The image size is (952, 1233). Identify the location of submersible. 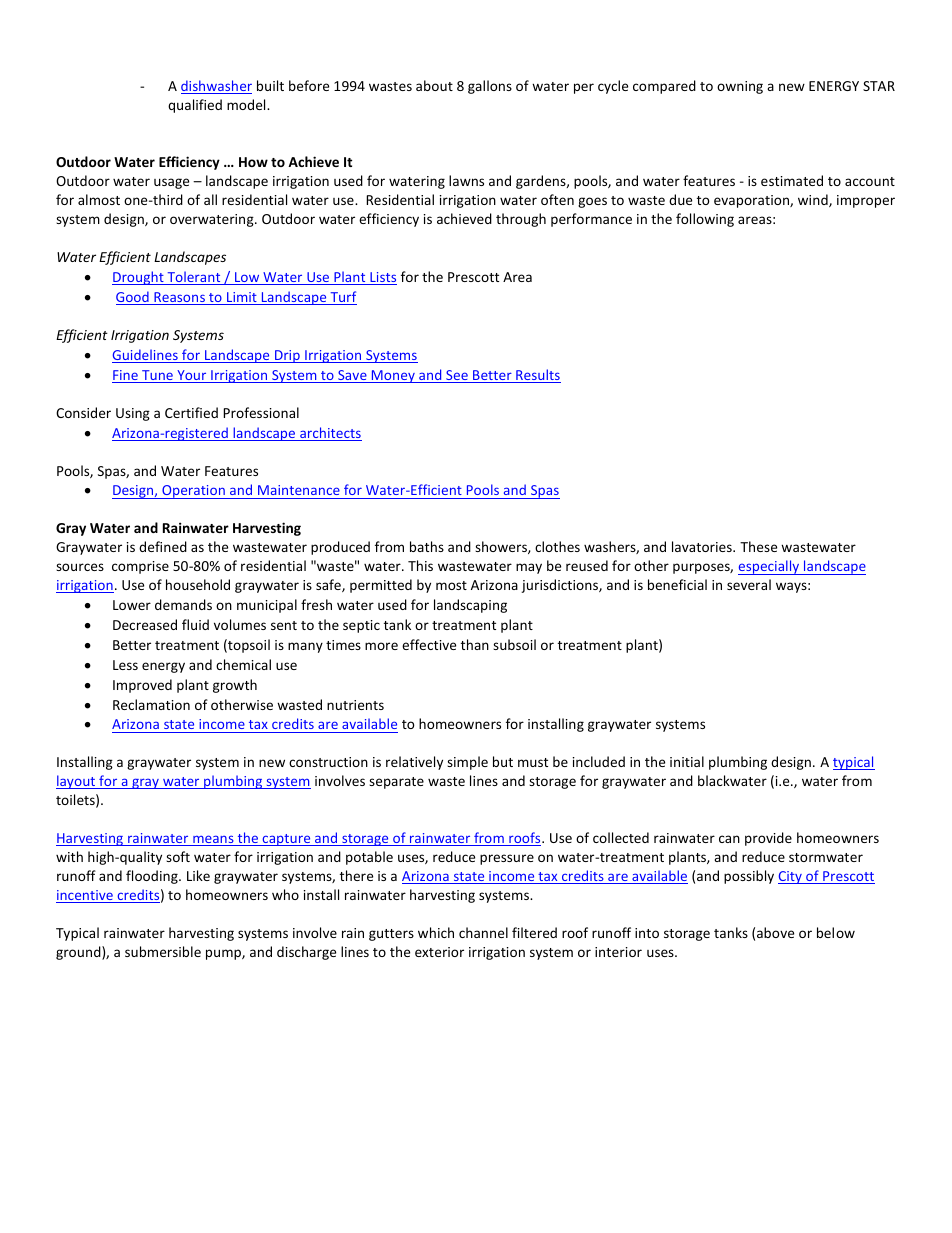
(163, 951).
